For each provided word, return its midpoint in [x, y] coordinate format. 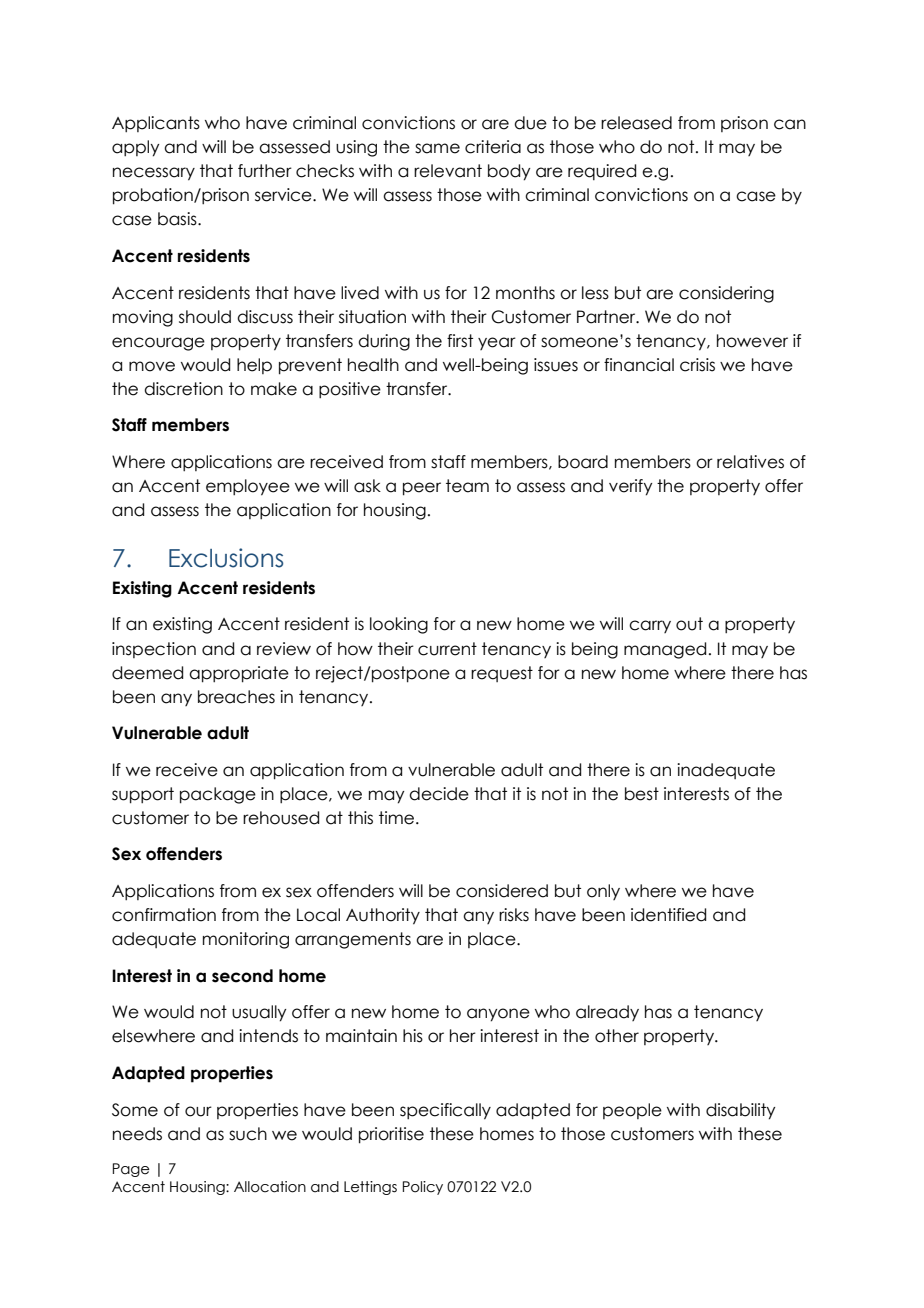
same [437, 148]
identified [668, 915]
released [636, 123]
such [248, 1134]
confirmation [164, 915]
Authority [383, 916]
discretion [183, 389]
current [447, 649]
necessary [154, 174]
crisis [697, 365]
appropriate [239, 674]
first [460, 341]
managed [665, 650]
